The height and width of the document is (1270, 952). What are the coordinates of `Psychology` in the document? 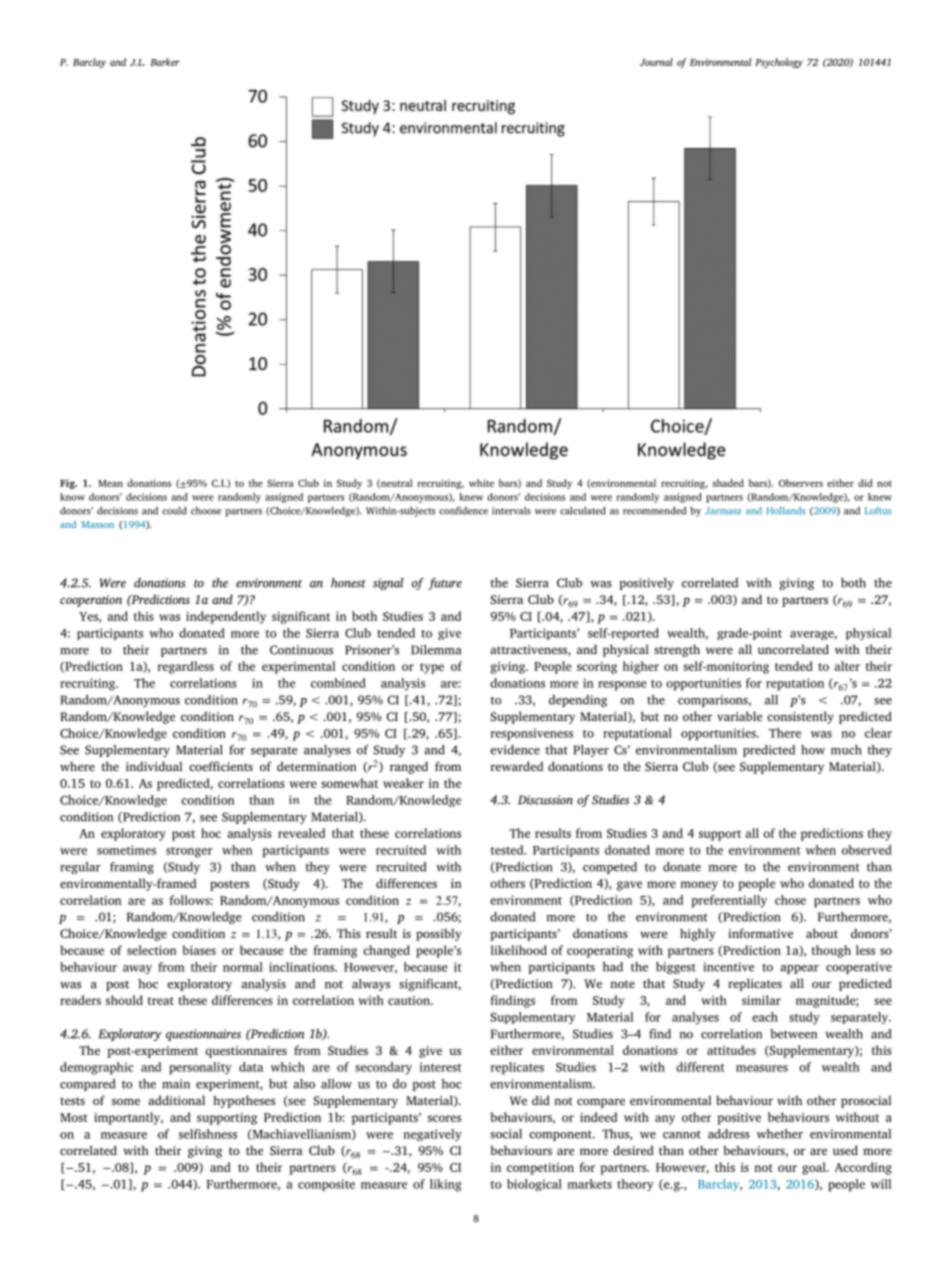 It's located at (779, 63).
